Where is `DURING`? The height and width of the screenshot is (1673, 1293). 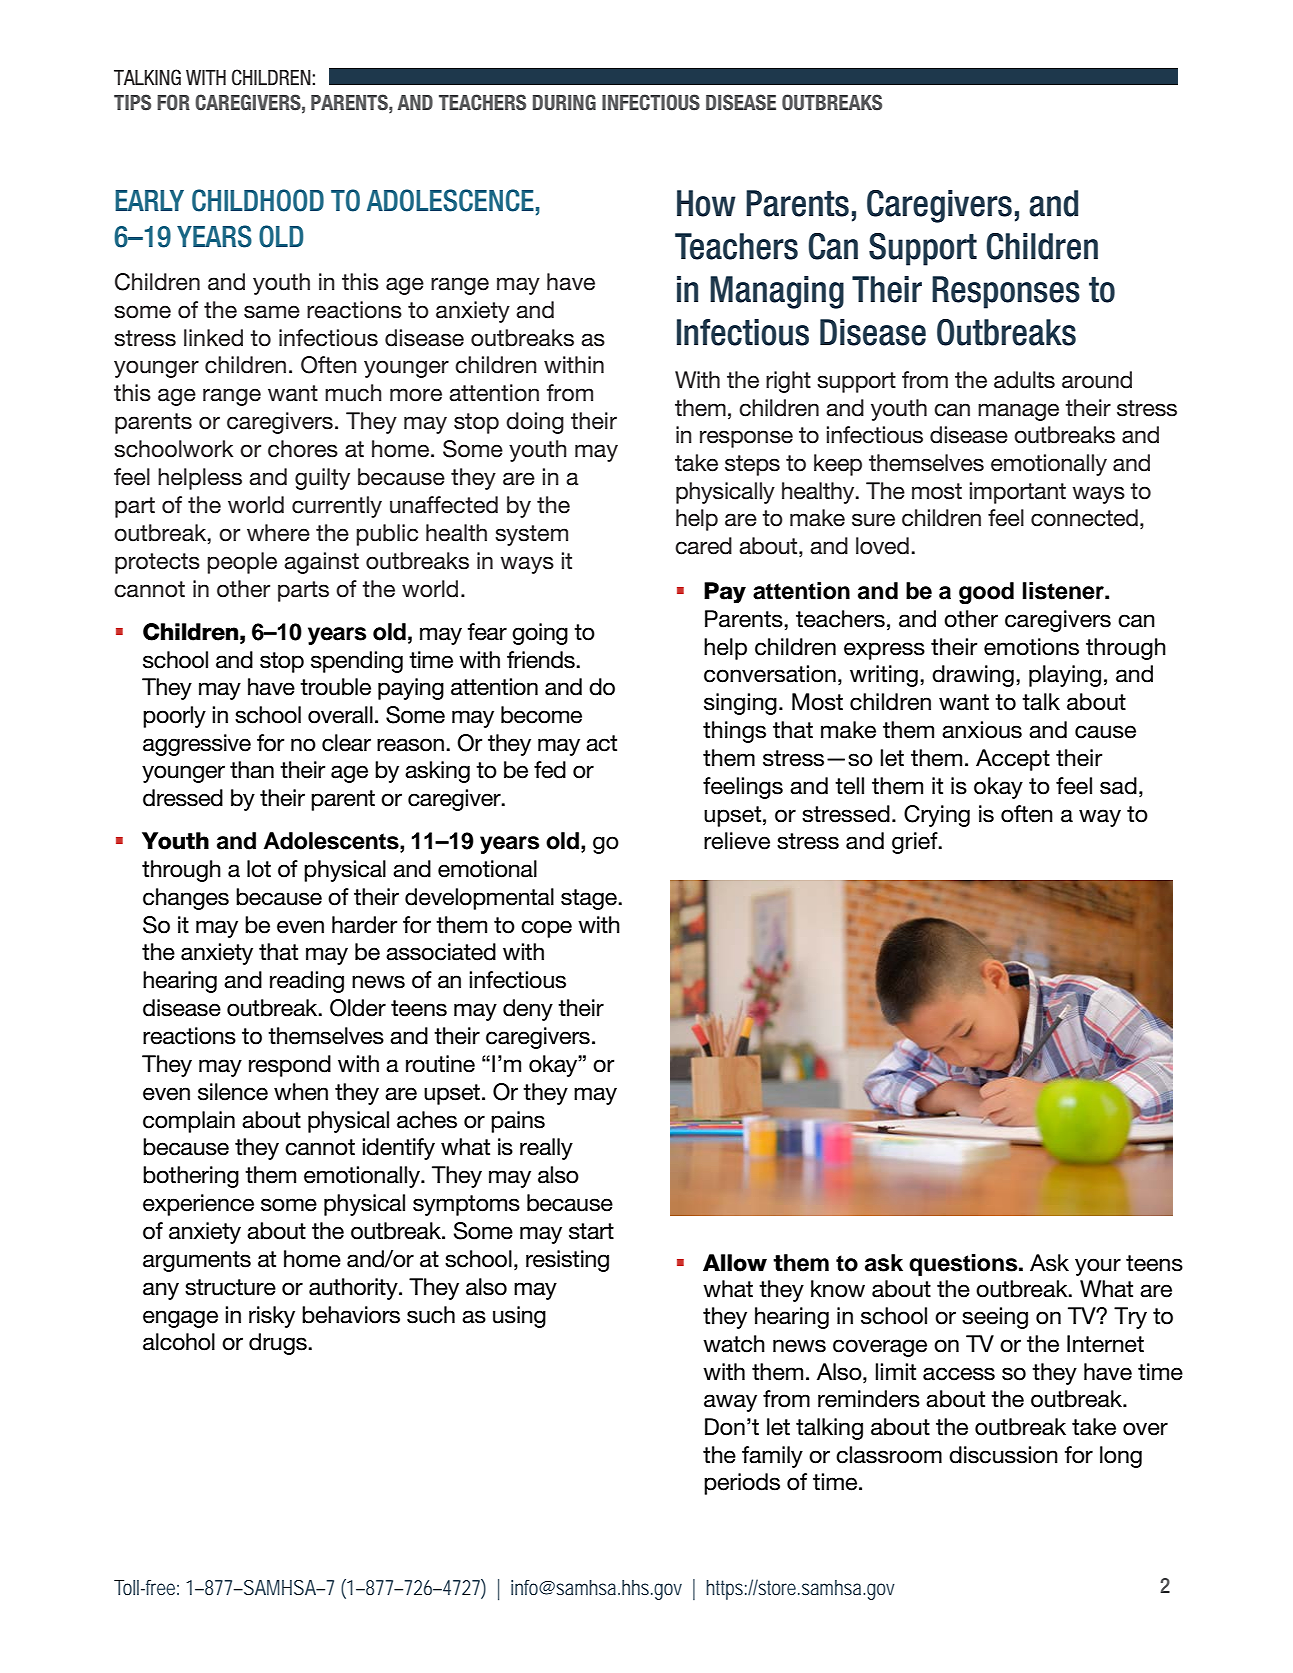 DURING is located at coordinates (564, 102).
